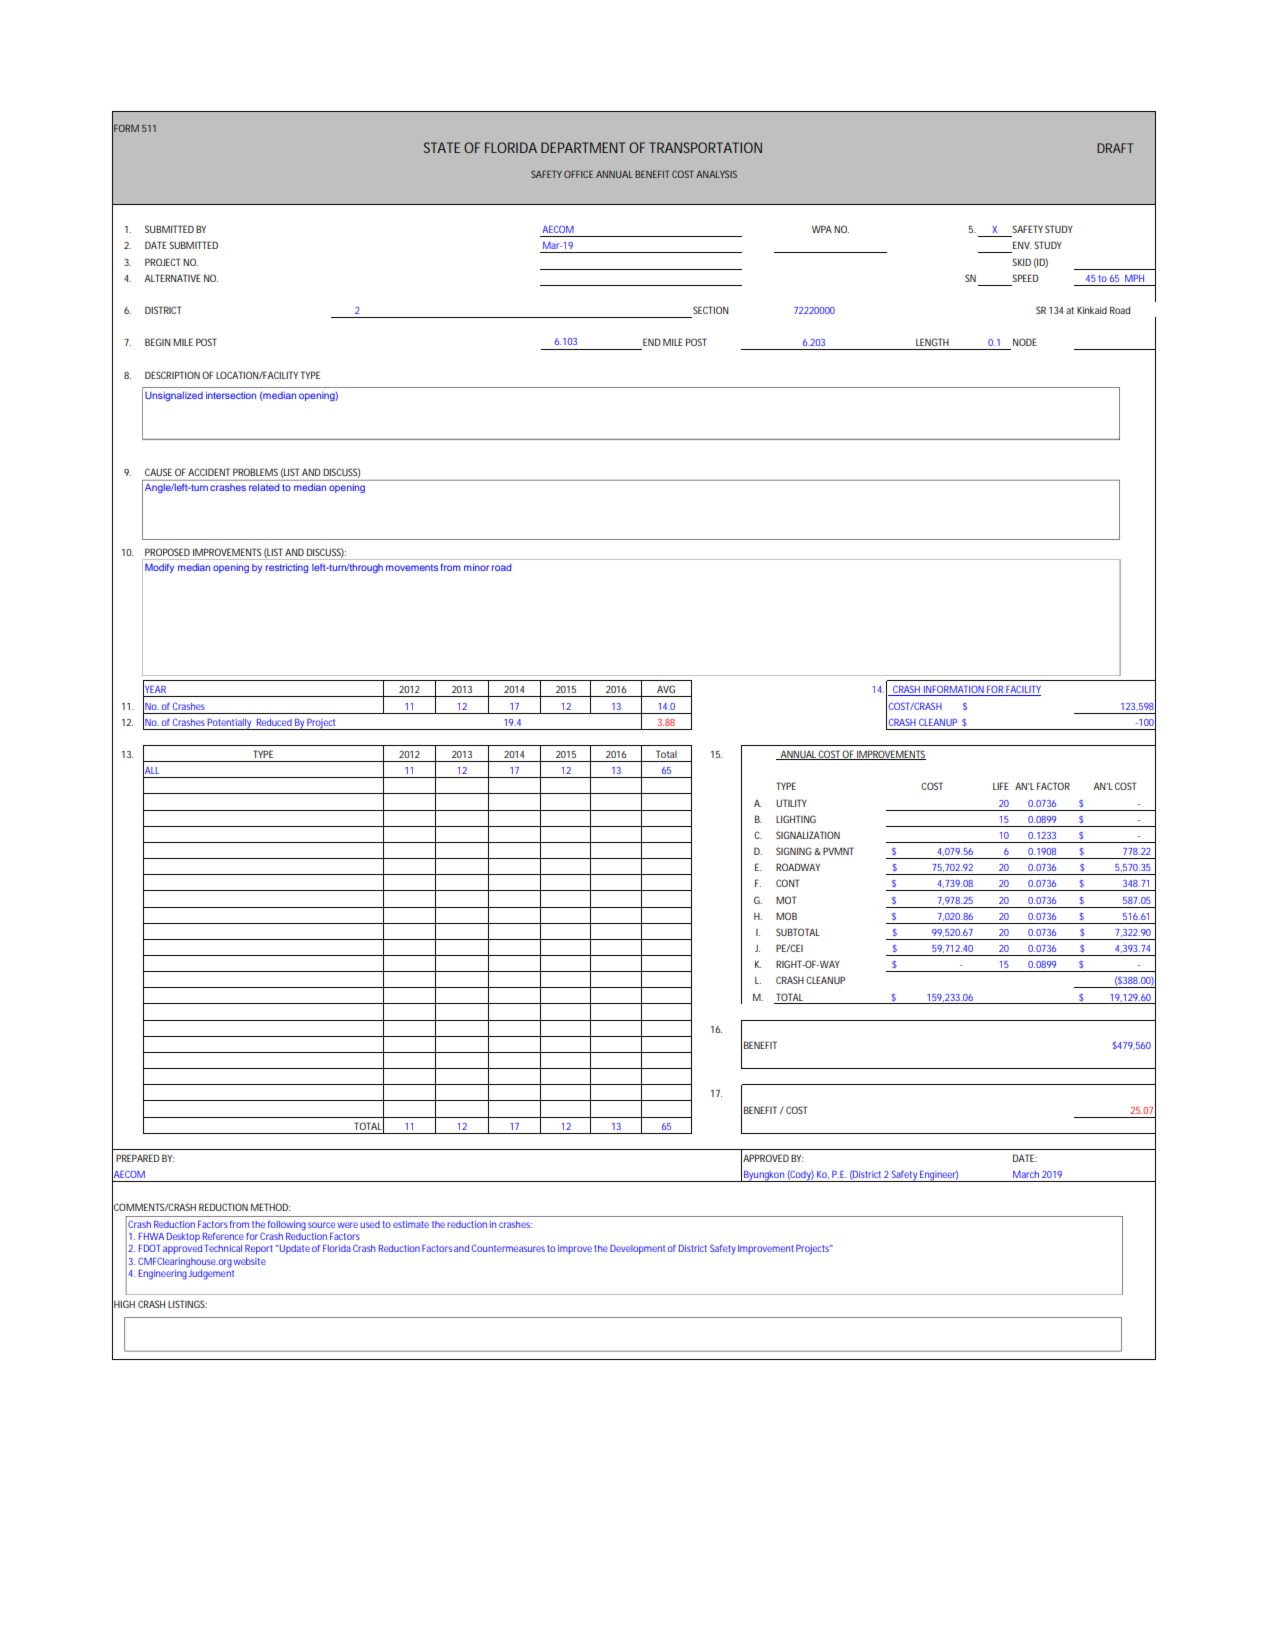 Image resolution: width=1268 pixels, height=1641 pixels. I want to click on ENV, so click(1022, 245).
